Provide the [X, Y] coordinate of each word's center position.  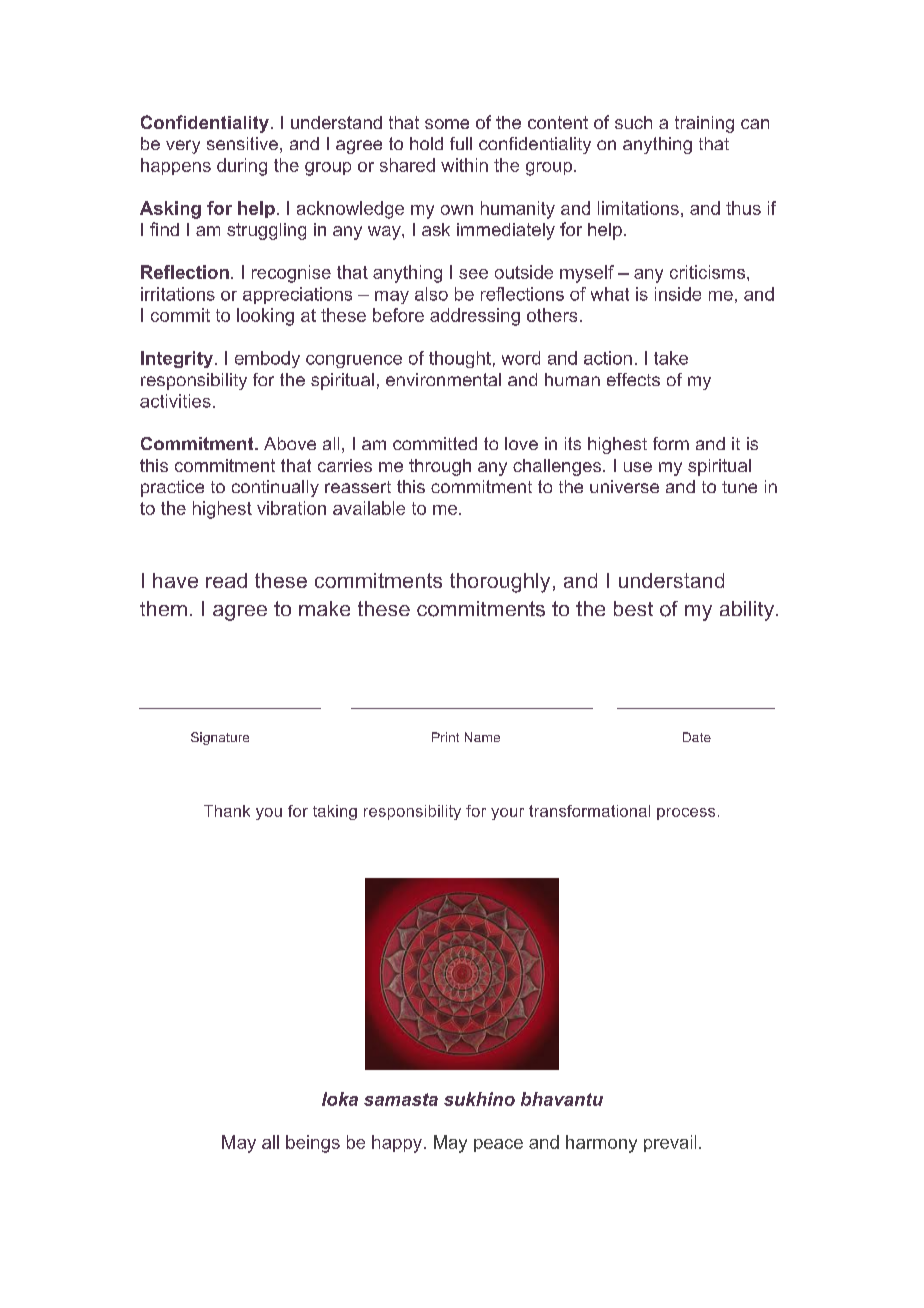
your [507, 814]
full [461, 143]
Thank [227, 811]
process [686, 814]
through [440, 467]
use [638, 467]
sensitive [242, 143]
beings [313, 1144]
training [704, 124]
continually [275, 488]
